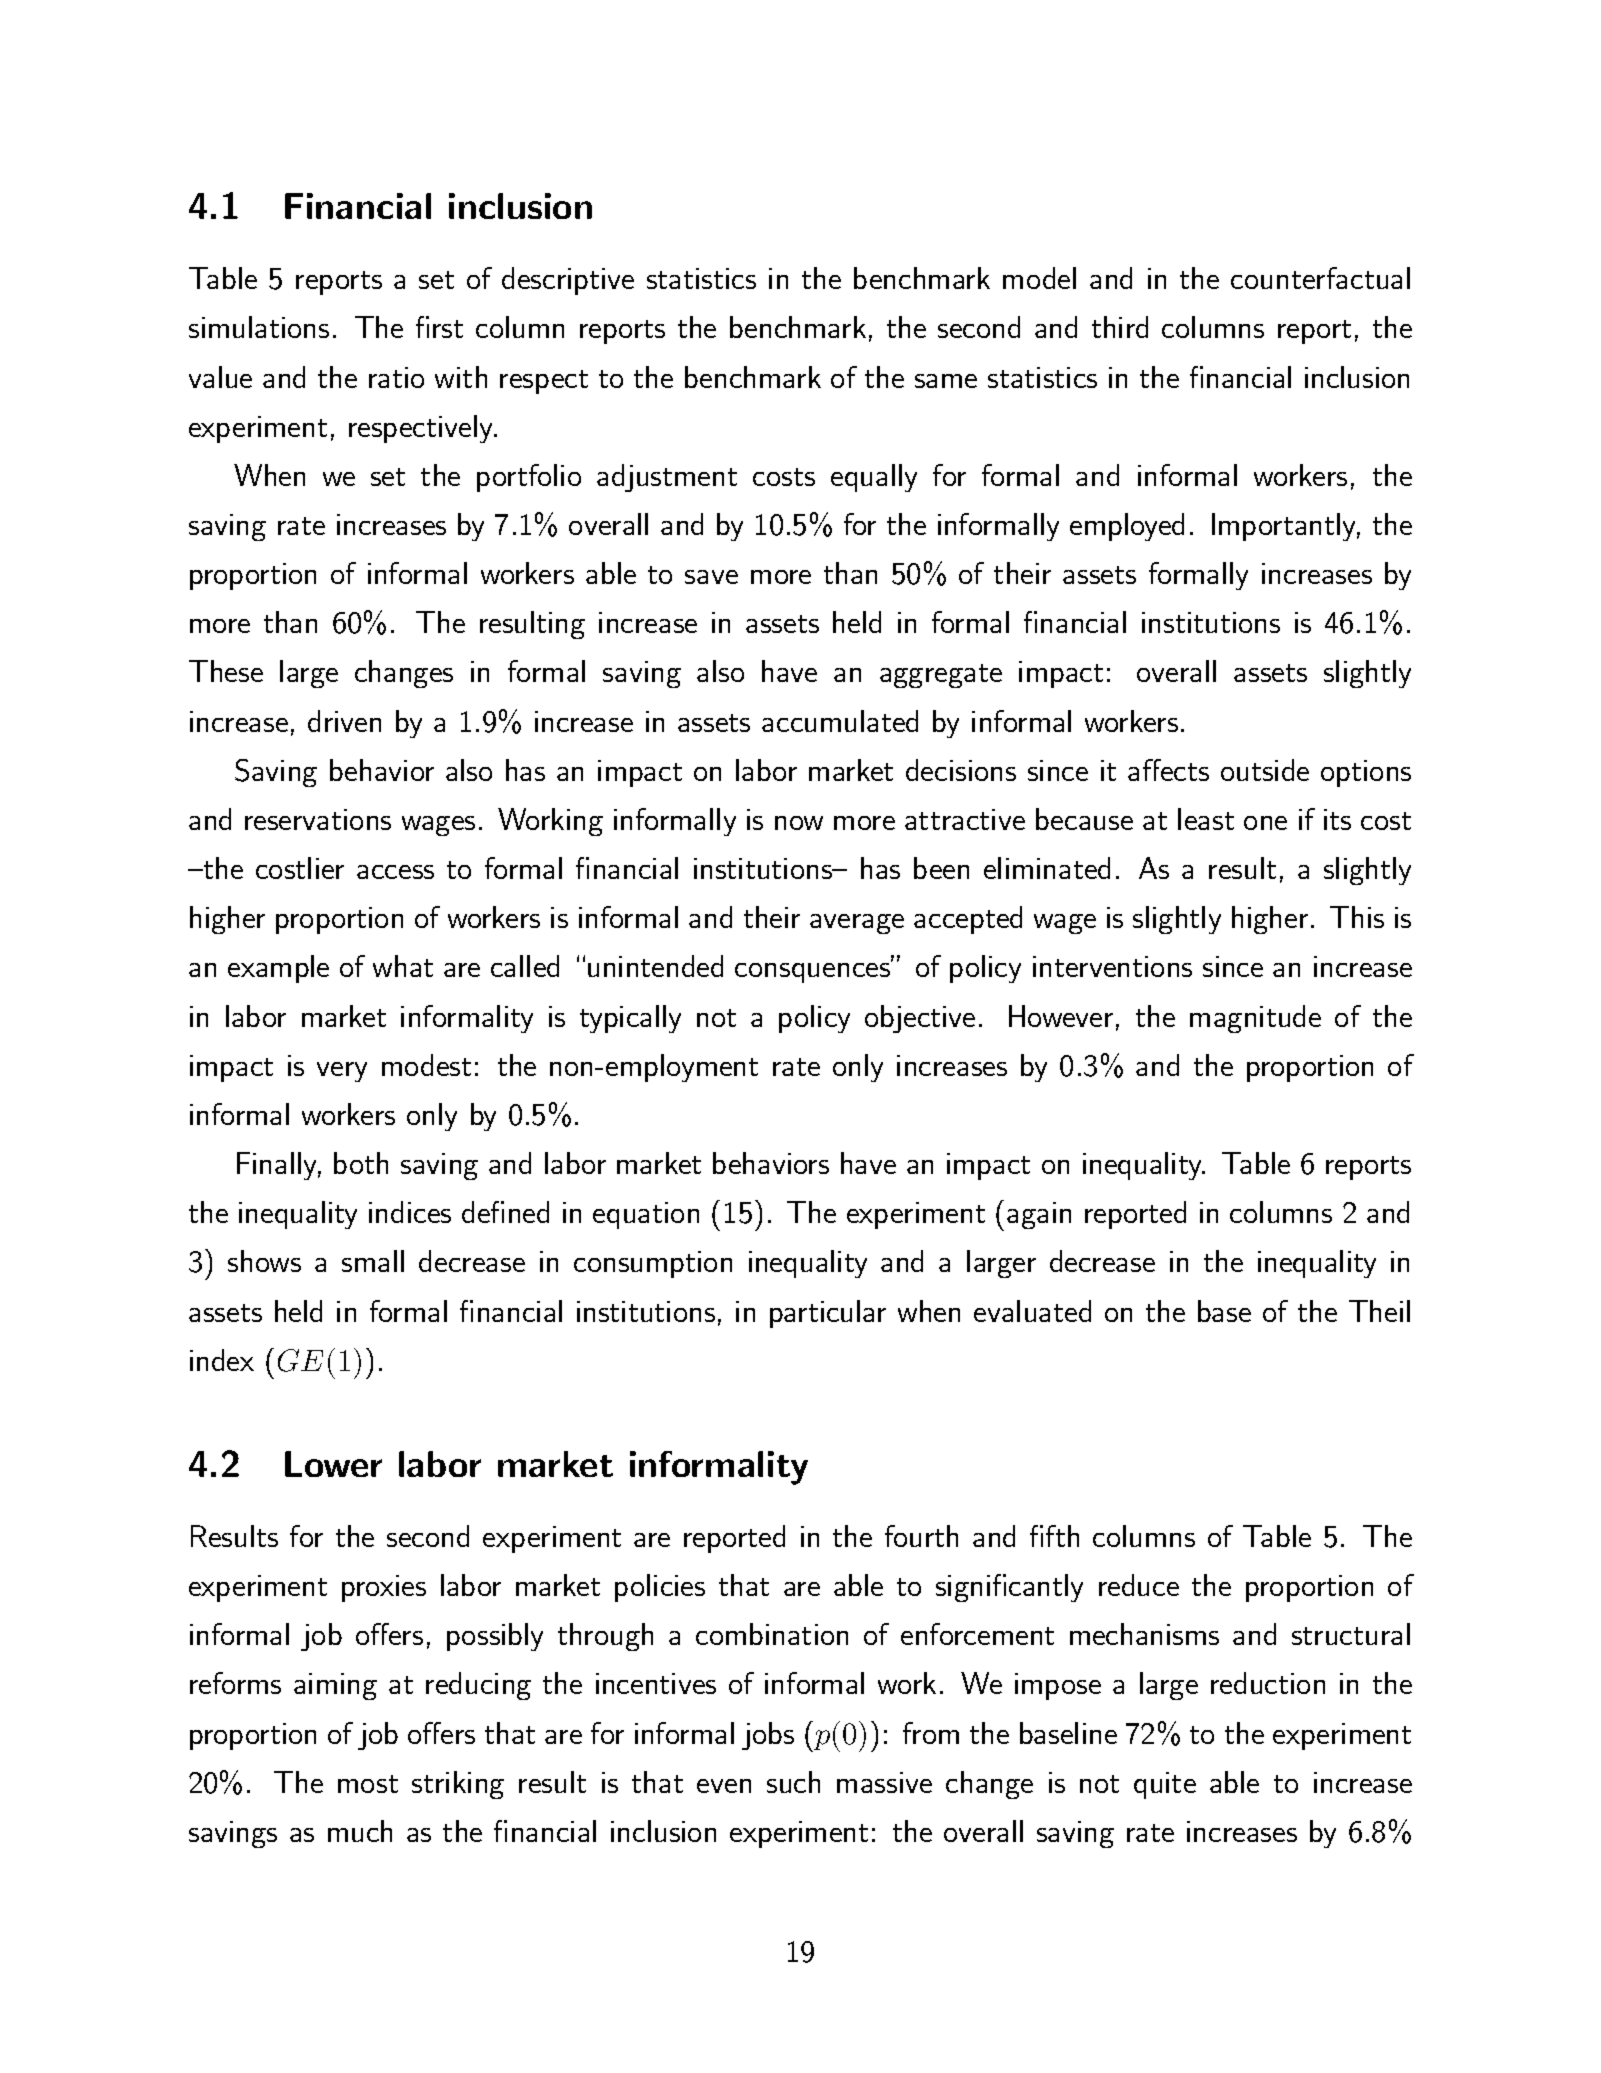 The image size is (1601, 2073). I want to click on magnitude, so click(1255, 1019).
